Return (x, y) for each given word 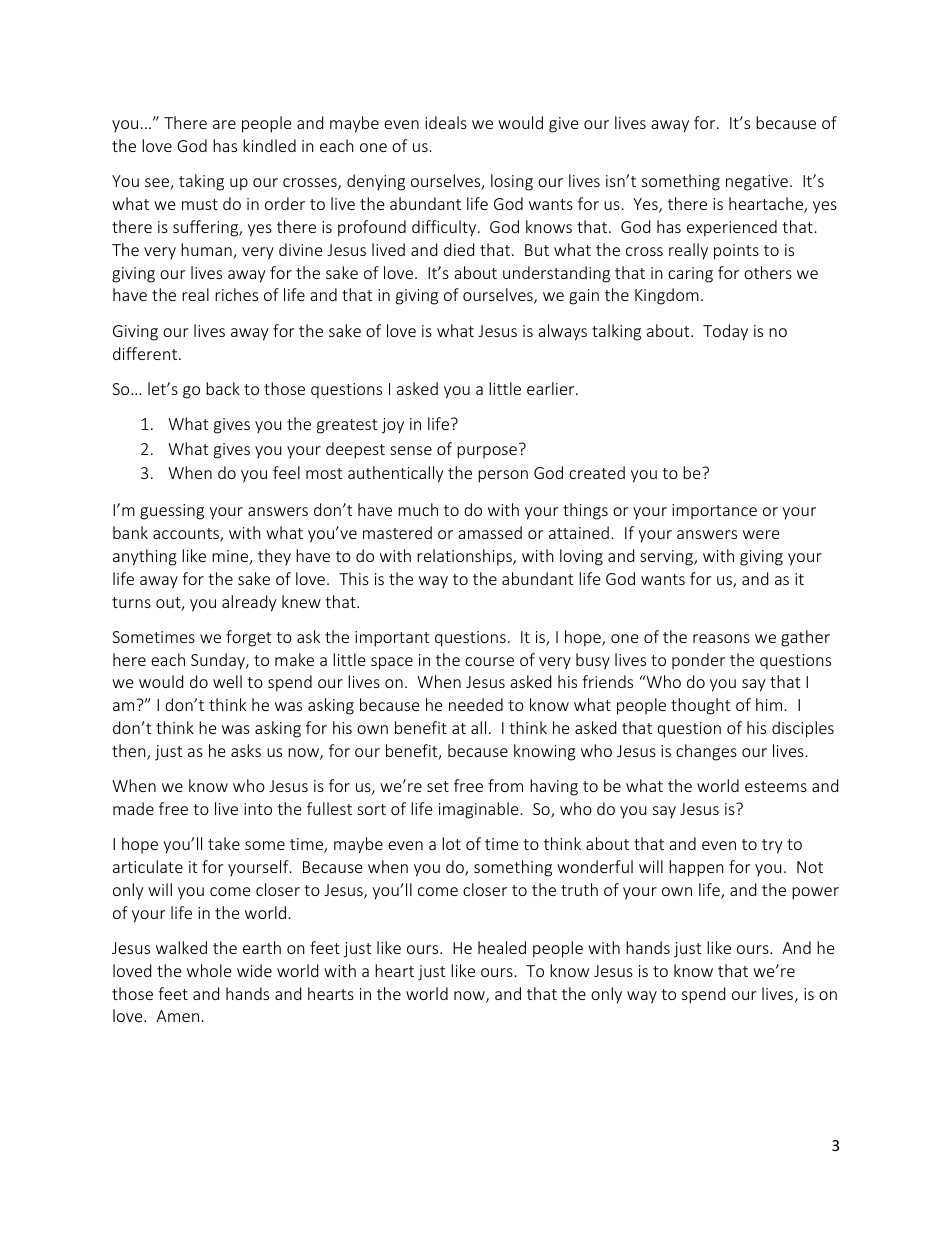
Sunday (219, 661)
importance (714, 511)
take (224, 843)
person (503, 476)
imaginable (478, 810)
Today (725, 332)
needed (476, 704)
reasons (721, 638)
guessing (172, 512)
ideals (446, 122)
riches (236, 294)
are (224, 124)
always (562, 332)
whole (209, 970)
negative (757, 183)
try (772, 846)
